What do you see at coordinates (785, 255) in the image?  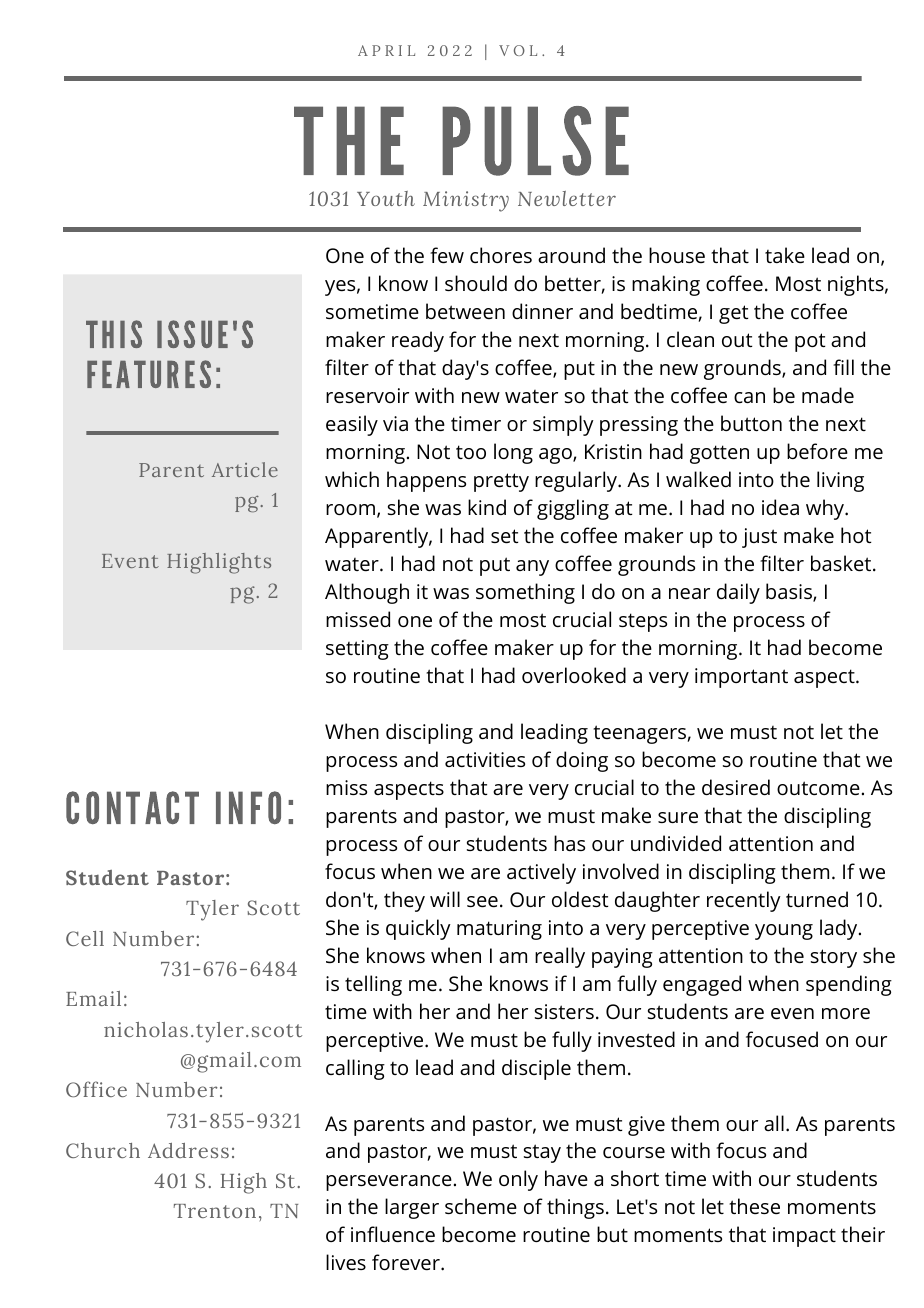 I see `take` at bounding box center [785, 255].
